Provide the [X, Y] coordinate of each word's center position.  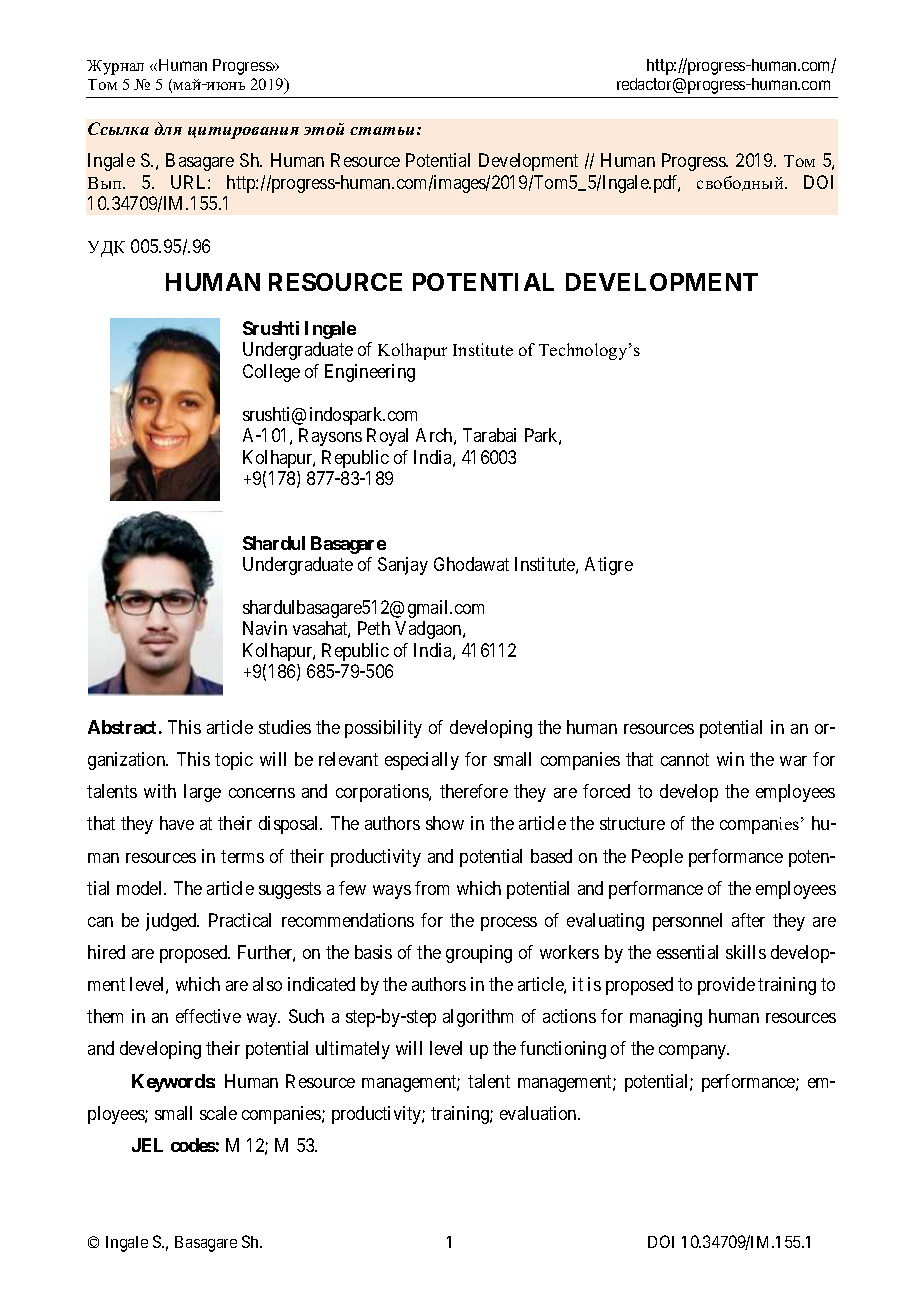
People [657, 858]
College [271, 373]
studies [285, 727]
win [730, 759]
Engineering [370, 373]
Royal [387, 437]
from [432, 888]
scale [218, 1113]
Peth [374, 628]
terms [242, 856]
